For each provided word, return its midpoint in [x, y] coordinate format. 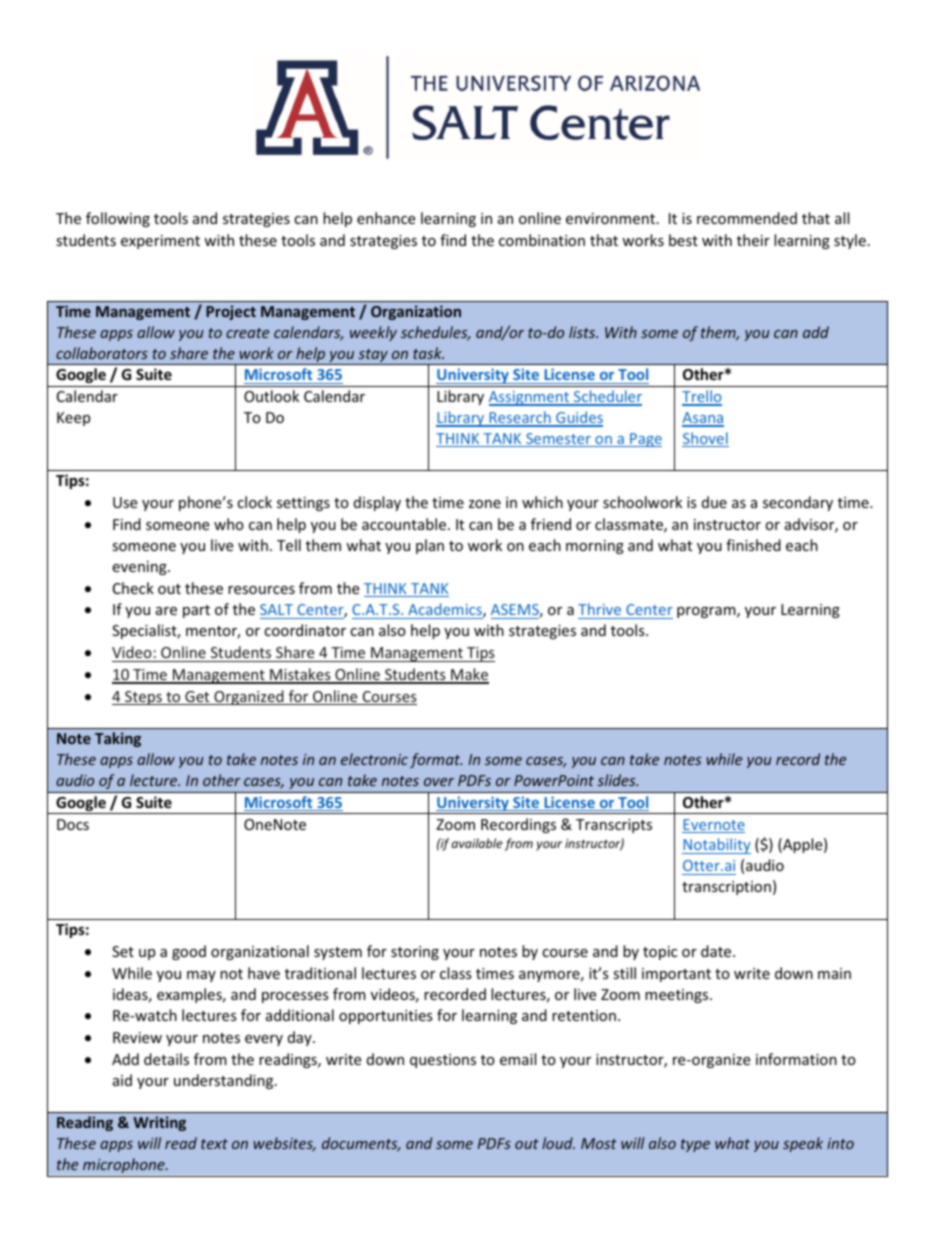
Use [125, 502]
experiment [160, 242]
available [477, 843]
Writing [159, 1123]
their [753, 240]
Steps [143, 698]
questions [443, 1061]
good [189, 952]
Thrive [601, 611]
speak [803, 1144]
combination [542, 240]
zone [485, 504]
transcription [726, 888]
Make [469, 675]
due [714, 502]
